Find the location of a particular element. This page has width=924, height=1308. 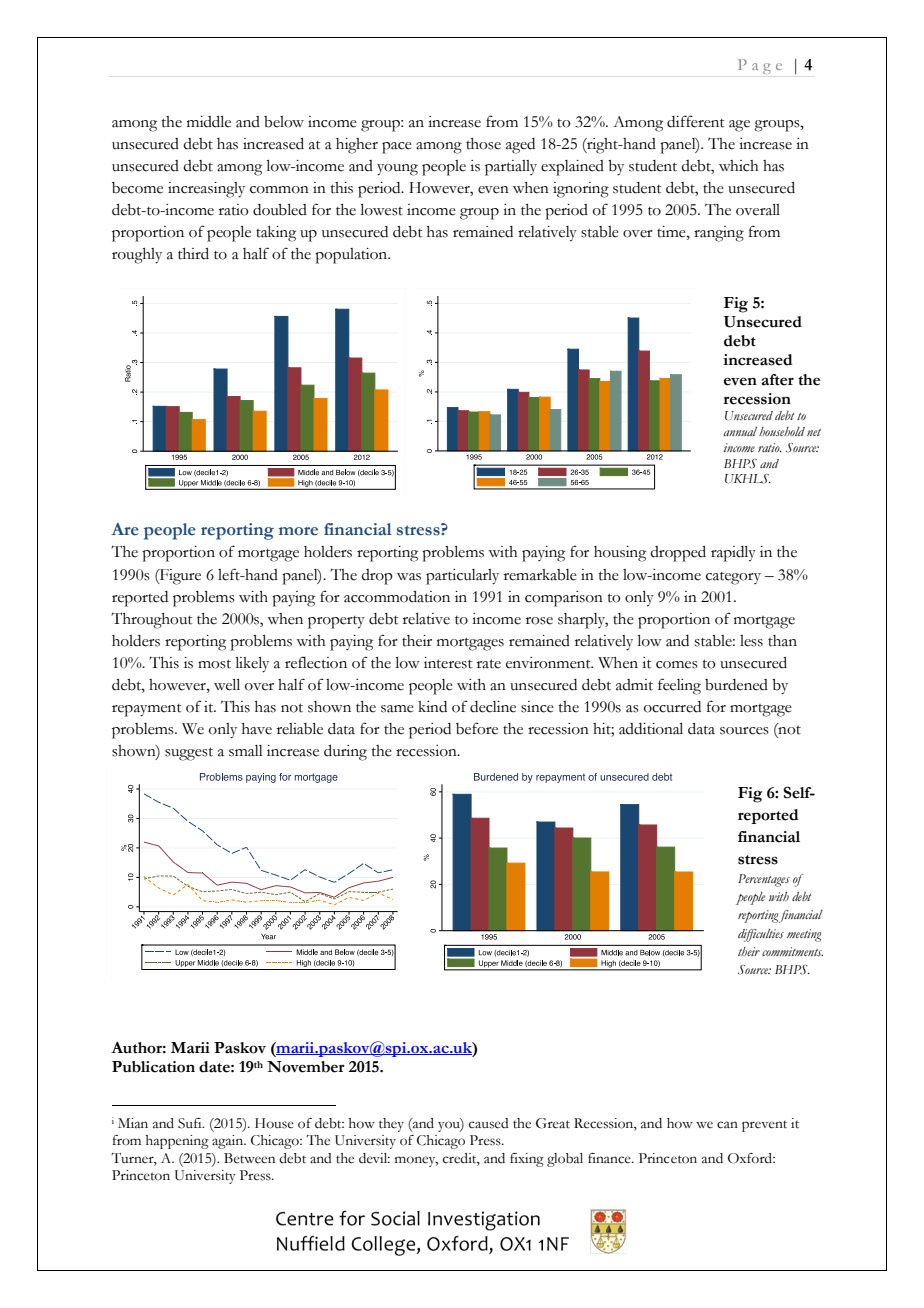

middle is located at coordinates (209, 122).
